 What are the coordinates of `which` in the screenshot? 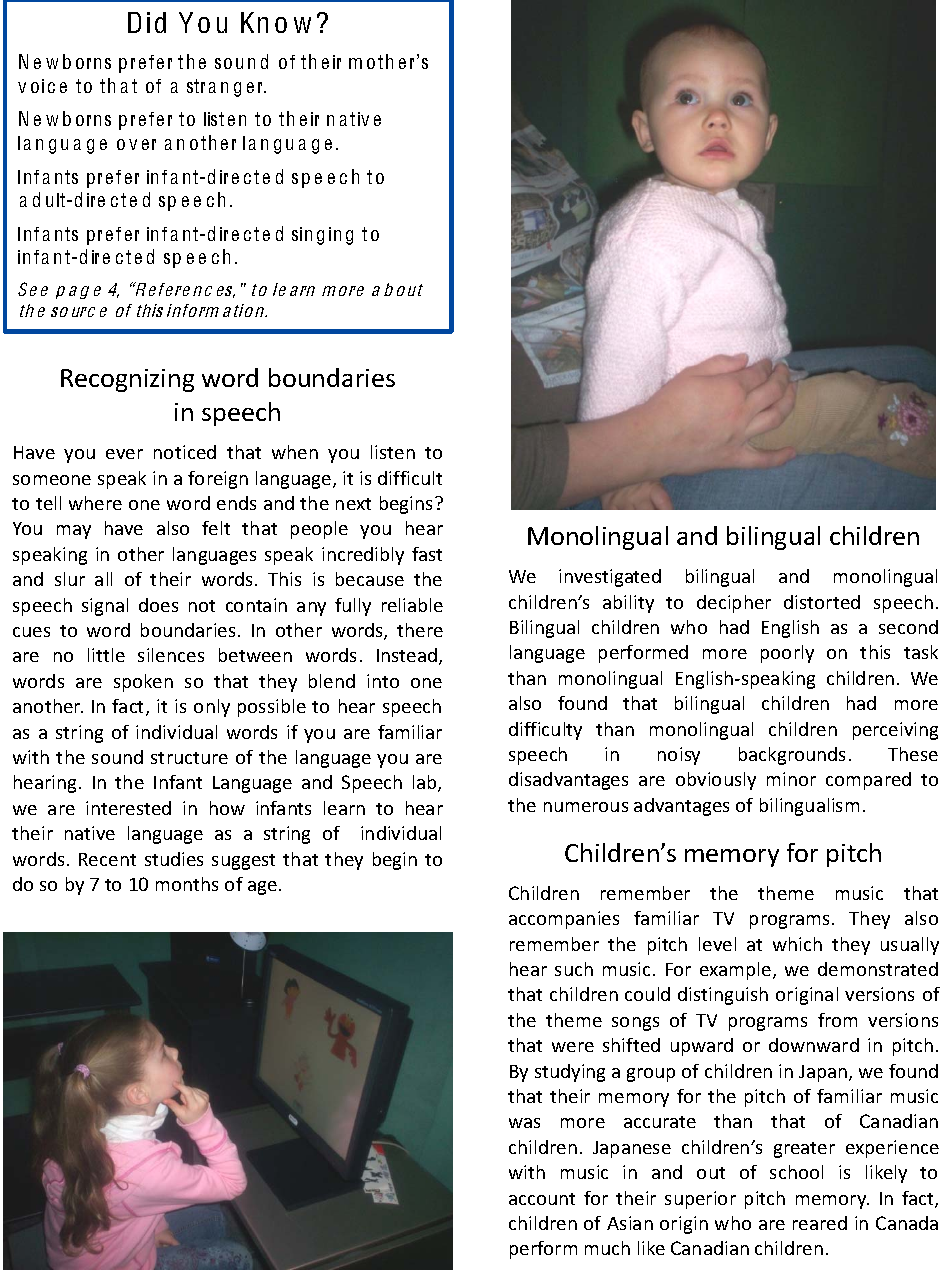 It's located at (797, 944).
